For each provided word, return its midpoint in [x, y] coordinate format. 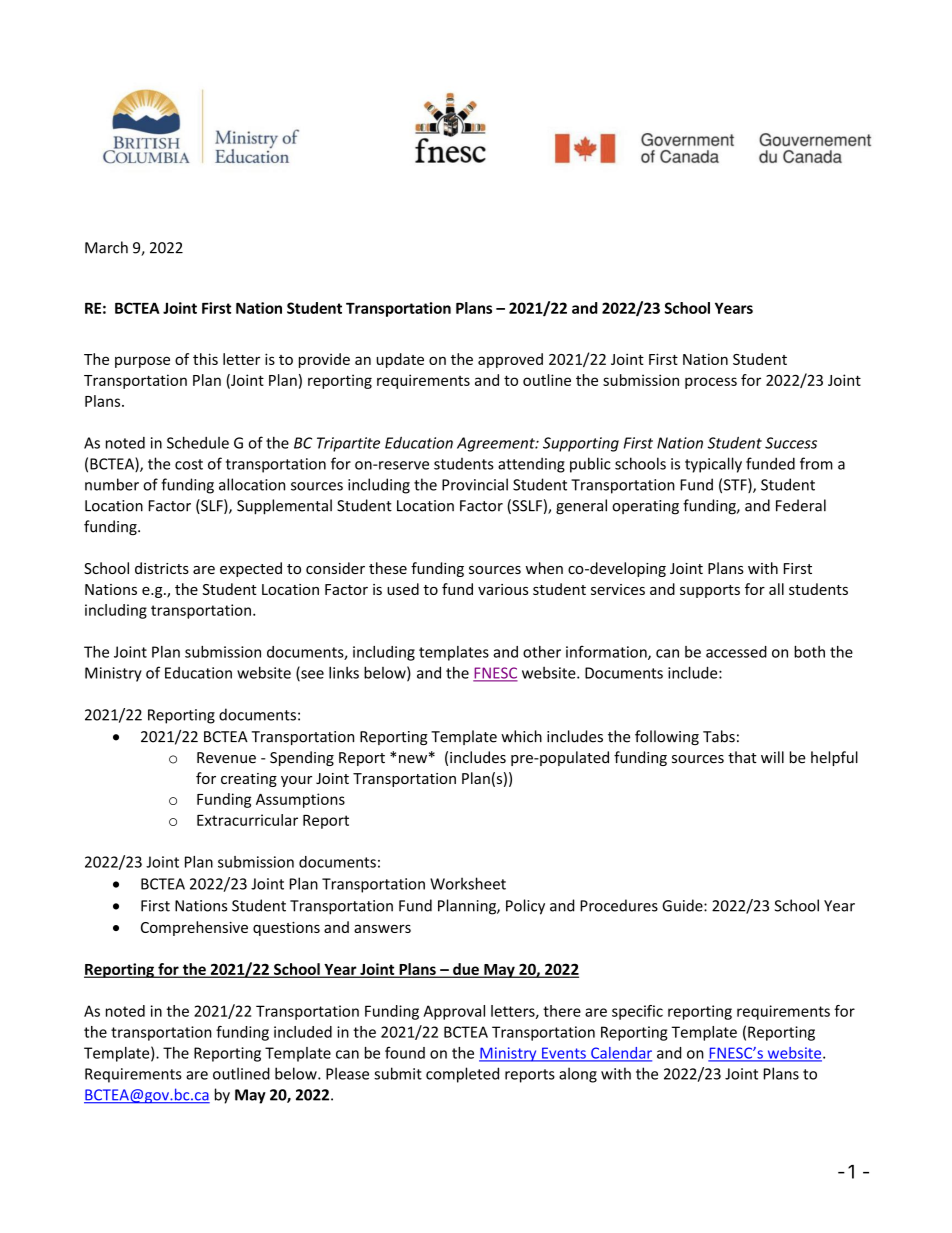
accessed [736, 652]
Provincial [475, 484]
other [542, 652]
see [311, 675]
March [106, 247]
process [711, 383]
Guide [683, 905]
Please [347, 1073]
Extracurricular [247, 820]
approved [510, 360]
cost [189, 464]
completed [462, 1075]
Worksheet [468, 883]
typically [713, 465]
